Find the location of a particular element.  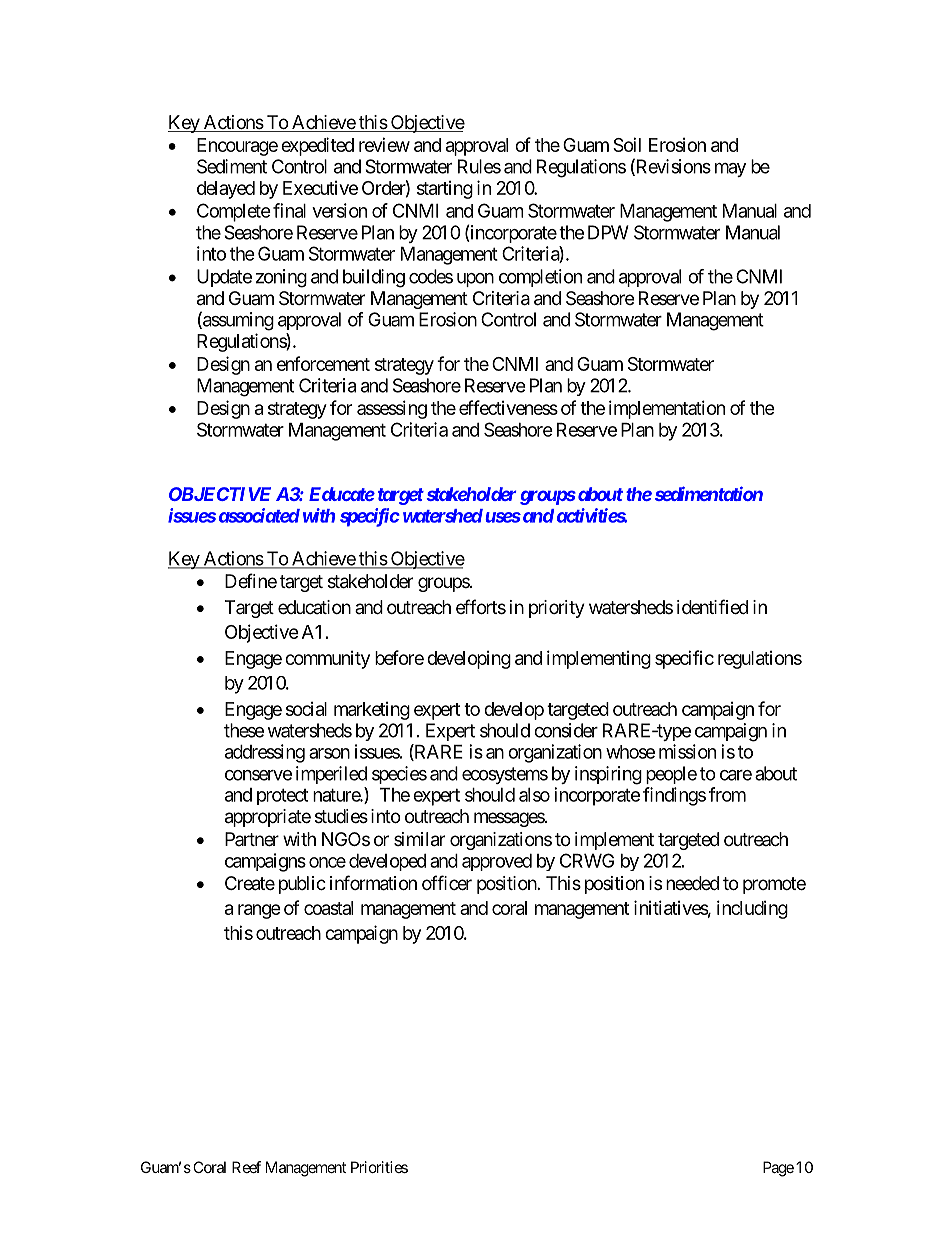

priority is located at coordinates (557, 609).
